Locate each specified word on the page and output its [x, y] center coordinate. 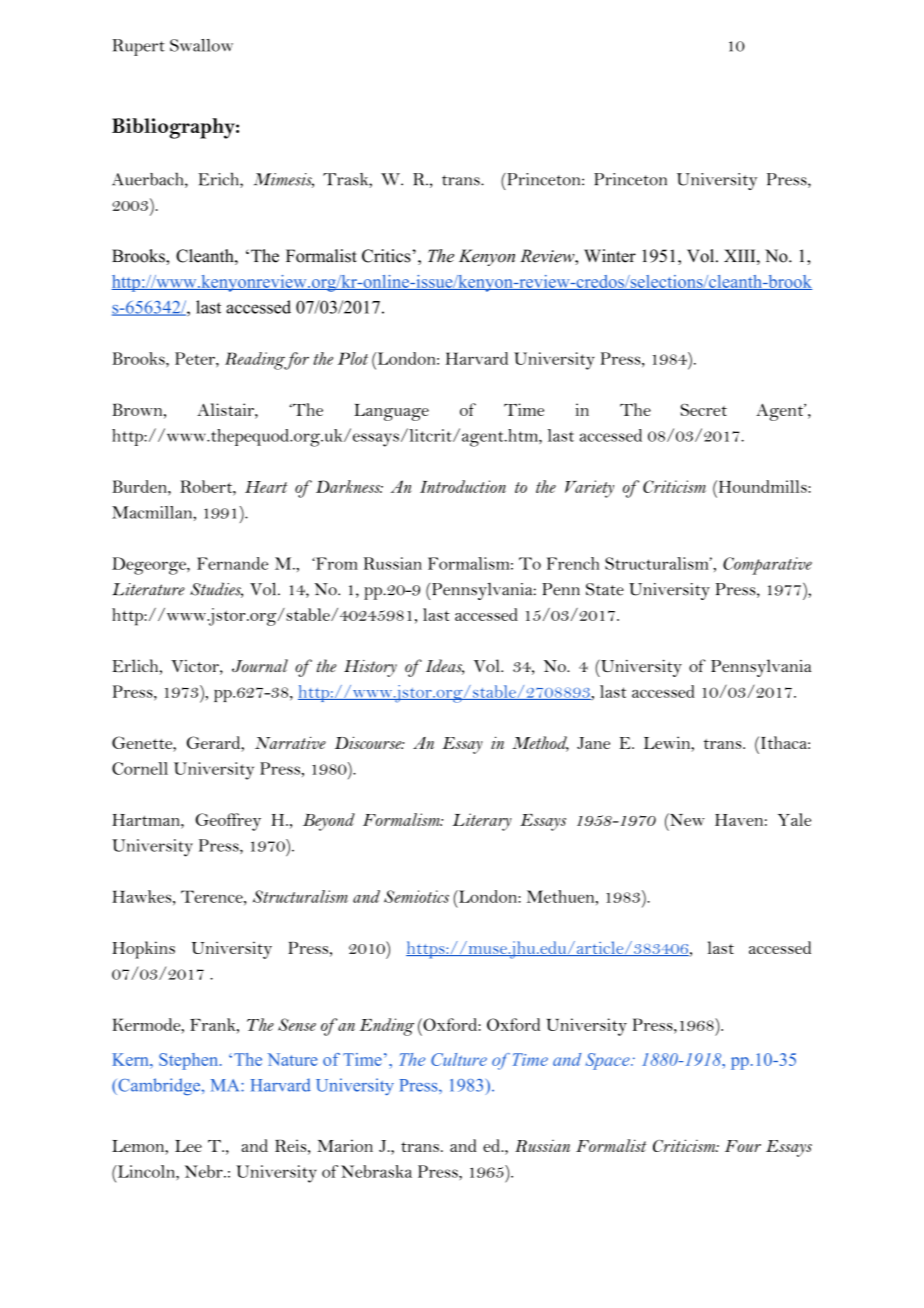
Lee [188, 1146]
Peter [196, 358]
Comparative [767, 566]
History [370, 668]
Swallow [201, 45]
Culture [459, 1059]
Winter [610, 256]
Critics [387, 256]
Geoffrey [228, 822]
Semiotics [416, 896]
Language [391, 412]
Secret [703, 409]
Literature [148, 589]
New [686, 819]
